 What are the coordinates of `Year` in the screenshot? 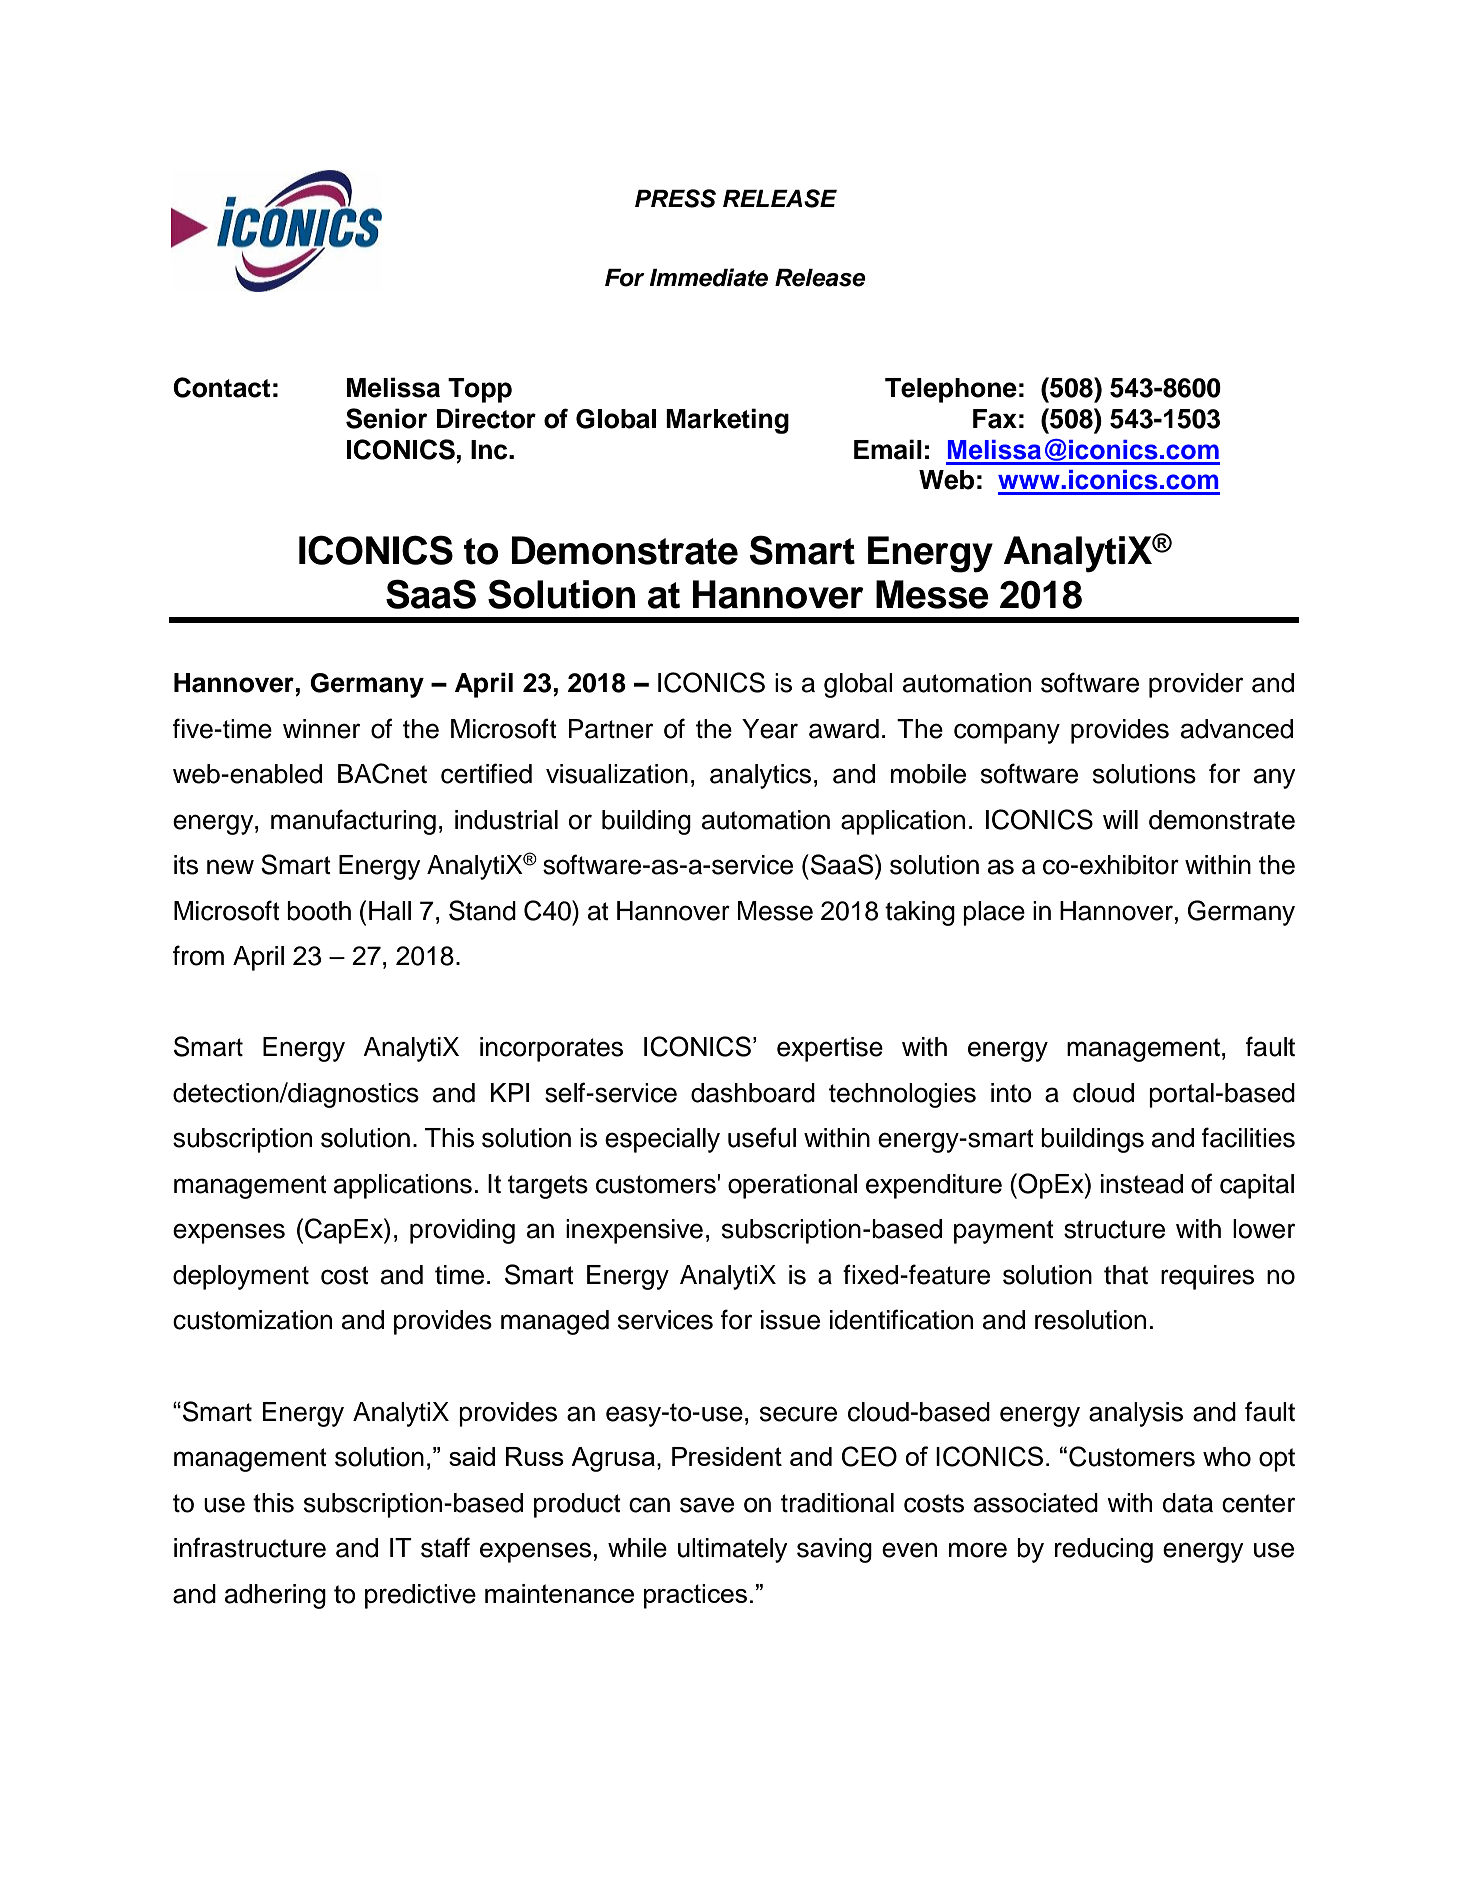 It's located at (770, 729).
